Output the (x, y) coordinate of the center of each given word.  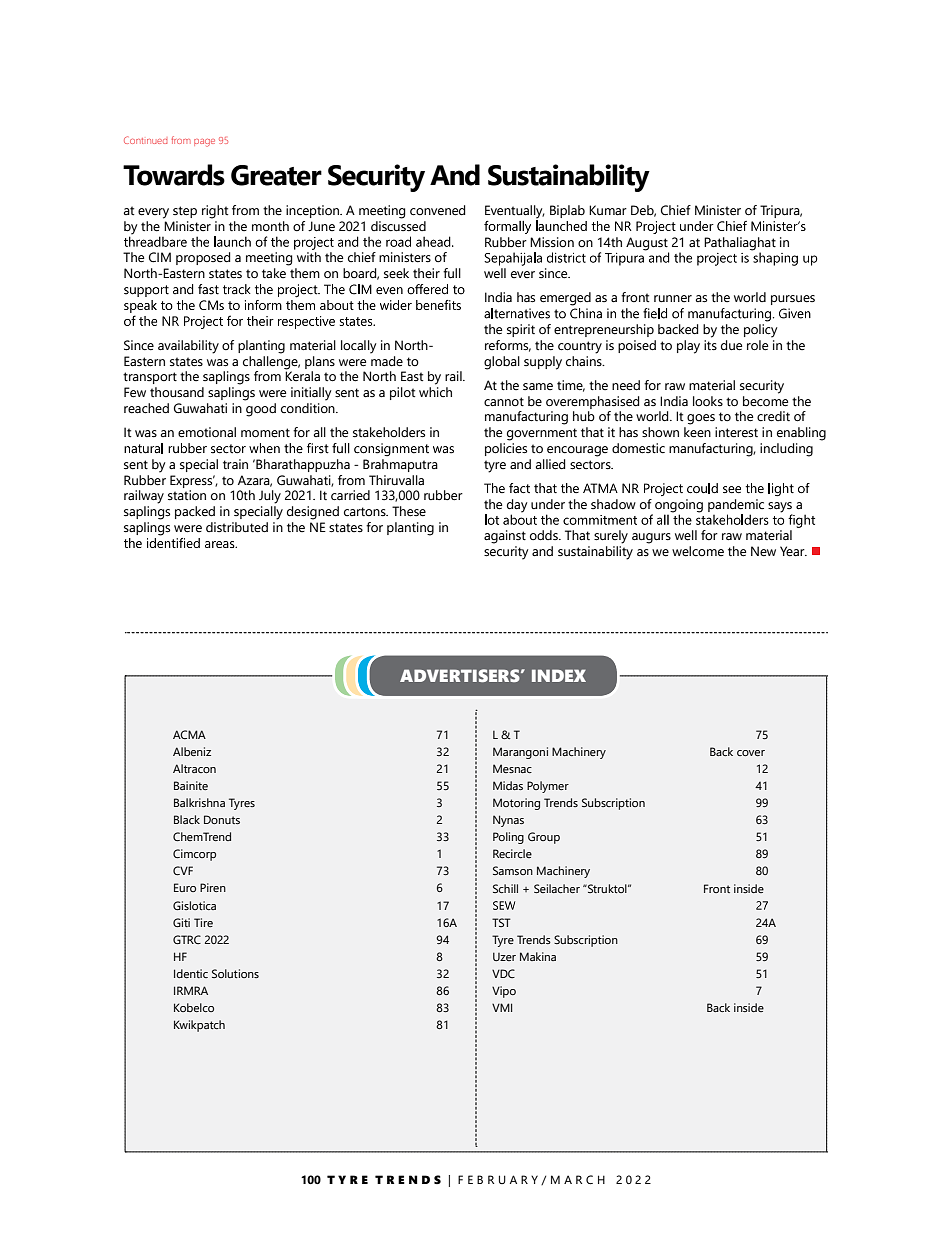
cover (751, 753)
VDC (503, 973)
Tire (203, 922)
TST (501, 922)
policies (506, 449)
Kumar (608, 210)
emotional (207, 432)
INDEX (559, 675)
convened (438, 210)
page (204, 143)
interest (736, 432)
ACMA (189, 734)
